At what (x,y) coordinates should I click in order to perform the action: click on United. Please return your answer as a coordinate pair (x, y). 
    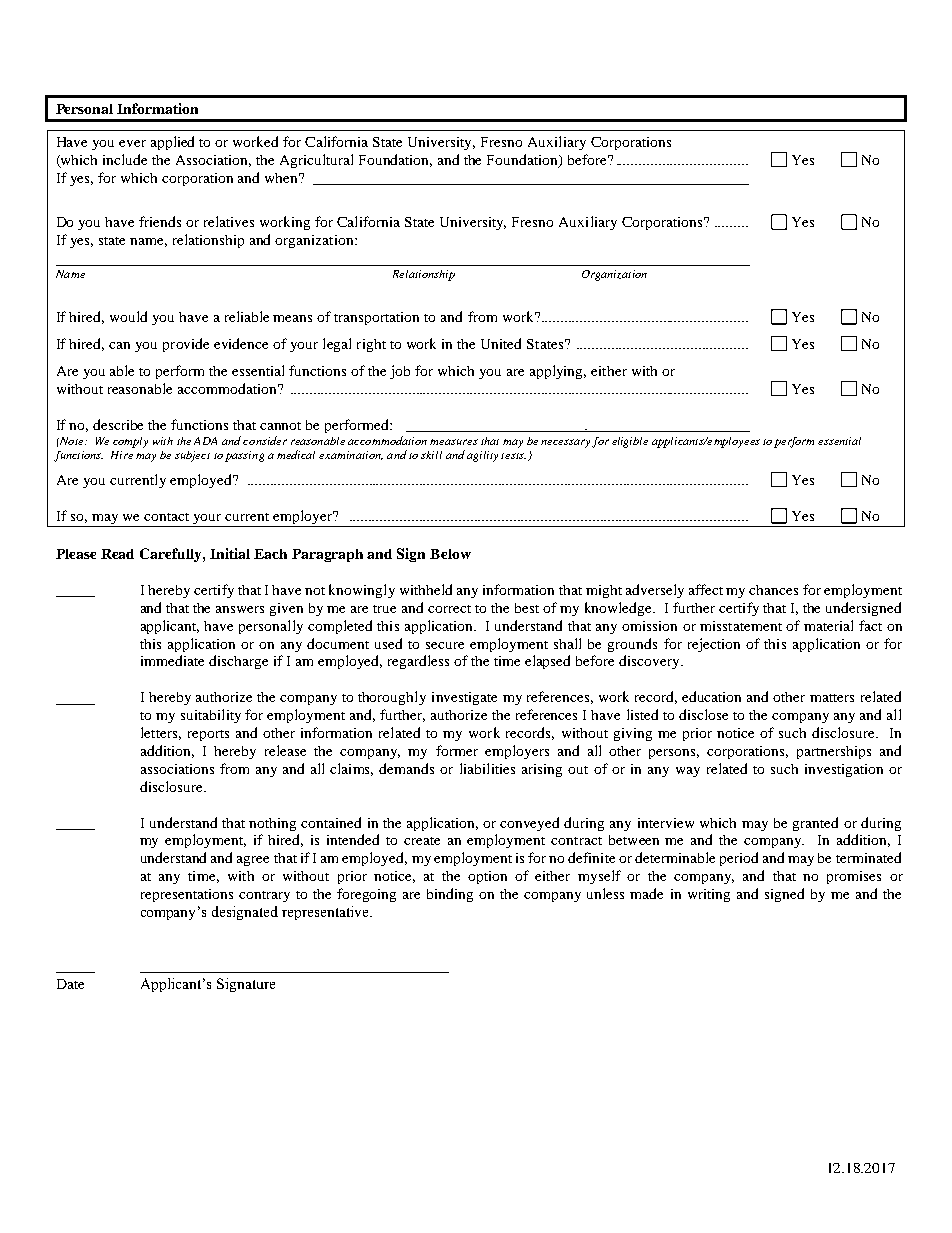
    Looking at the image, I should click on (501, 343).
